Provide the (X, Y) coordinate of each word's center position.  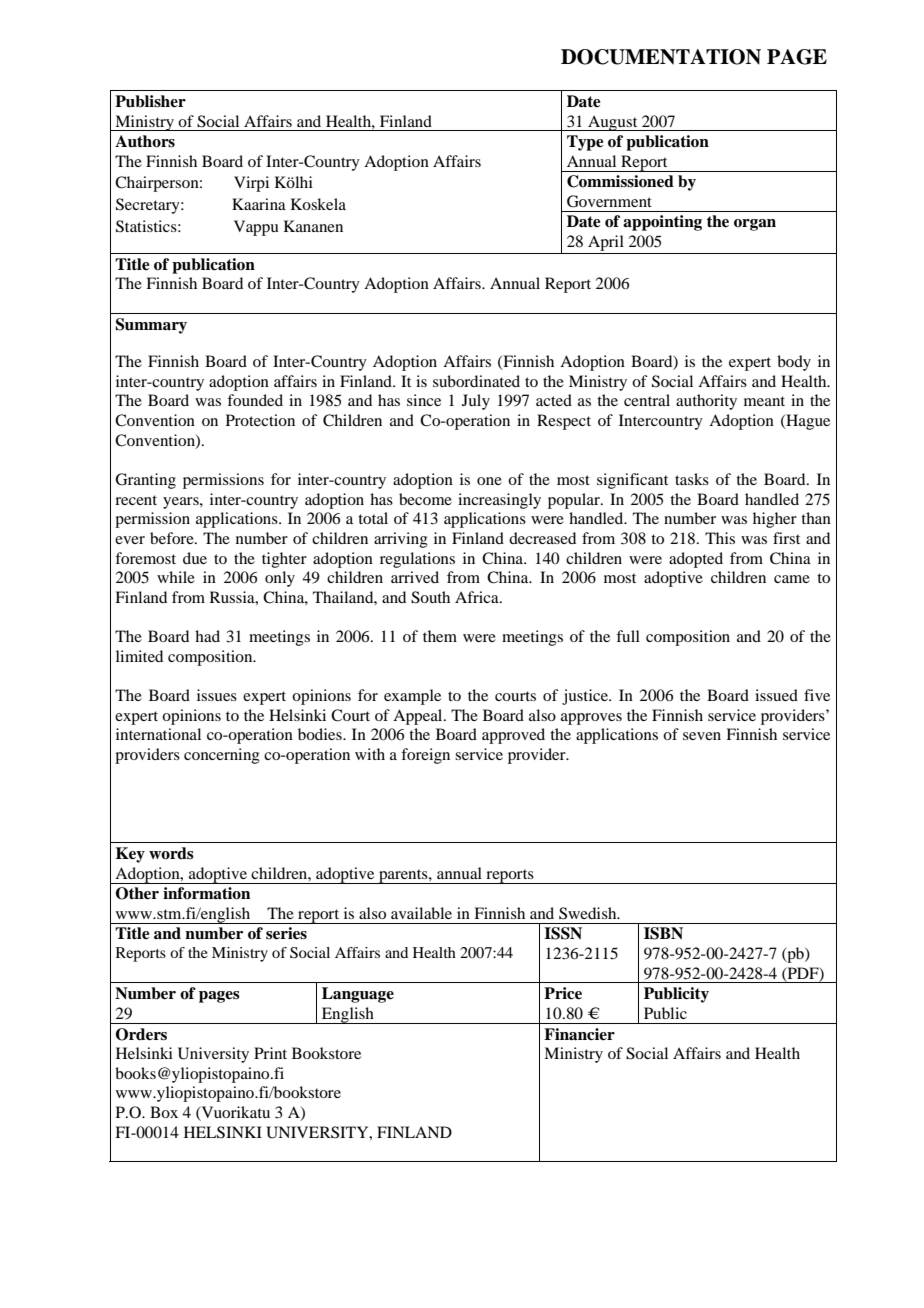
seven (702, 736)
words (171, 853)
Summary (151, 326)
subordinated (476, 381)
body (794, 363)
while (176, 577)
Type (585, 143)
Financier (579, 1034)
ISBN (663, 933)
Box (164, 1112)
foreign (425, 756)
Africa (478, 597)
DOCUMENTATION (661, 57)
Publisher (150, 101)
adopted (696, 560)
